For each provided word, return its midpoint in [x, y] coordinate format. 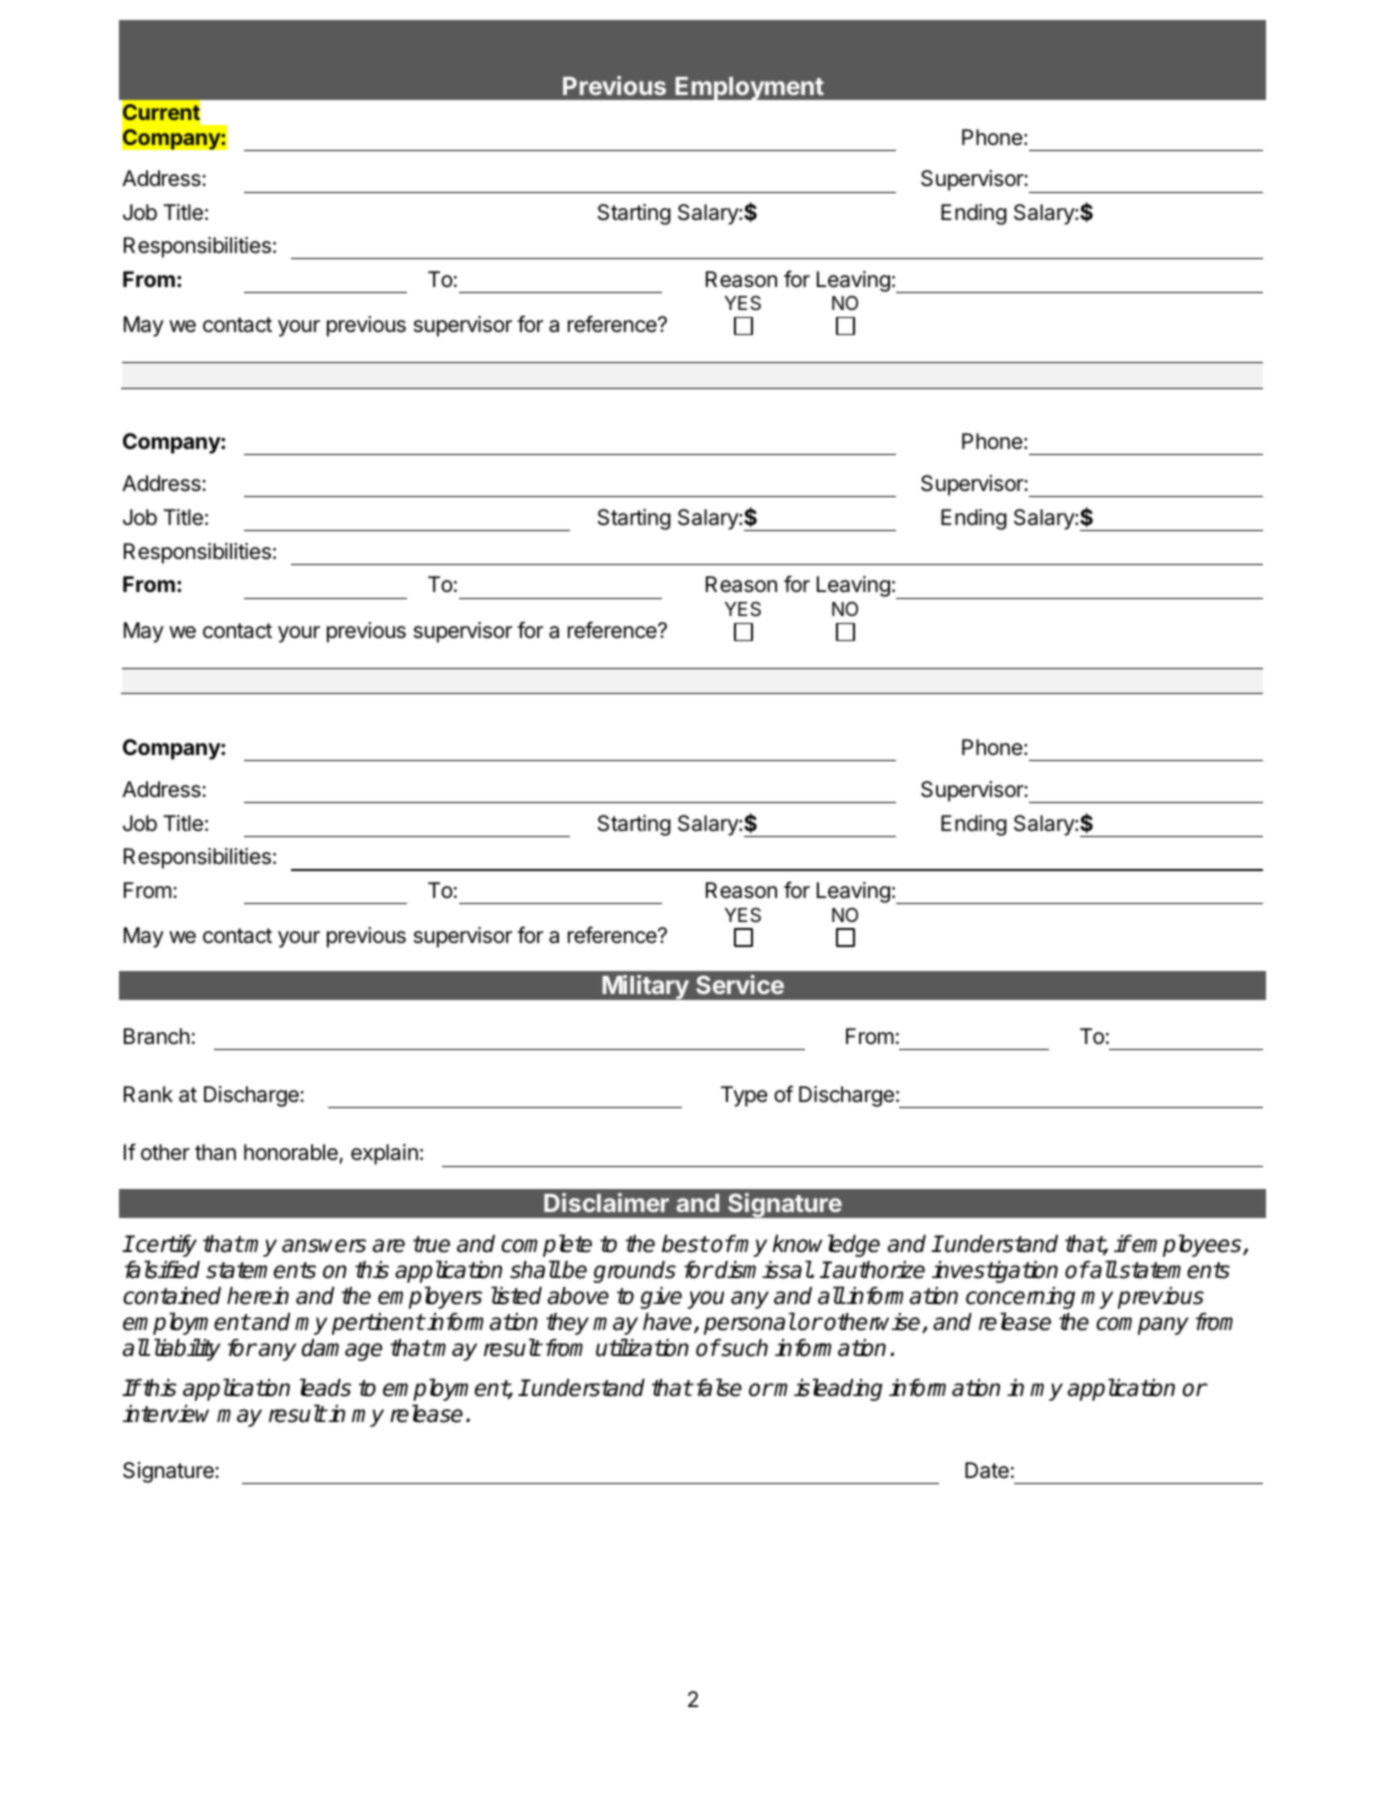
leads [325, 1387]
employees [1187, 1245]
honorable [292, 1154]
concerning [1020, 1298]
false [717, 1387]
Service [740, 984]
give [661, 1298]
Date [987, 1470]
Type [744, 1096]
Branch [157, 1036]
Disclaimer [606, 1202]
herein [258, 1296]
